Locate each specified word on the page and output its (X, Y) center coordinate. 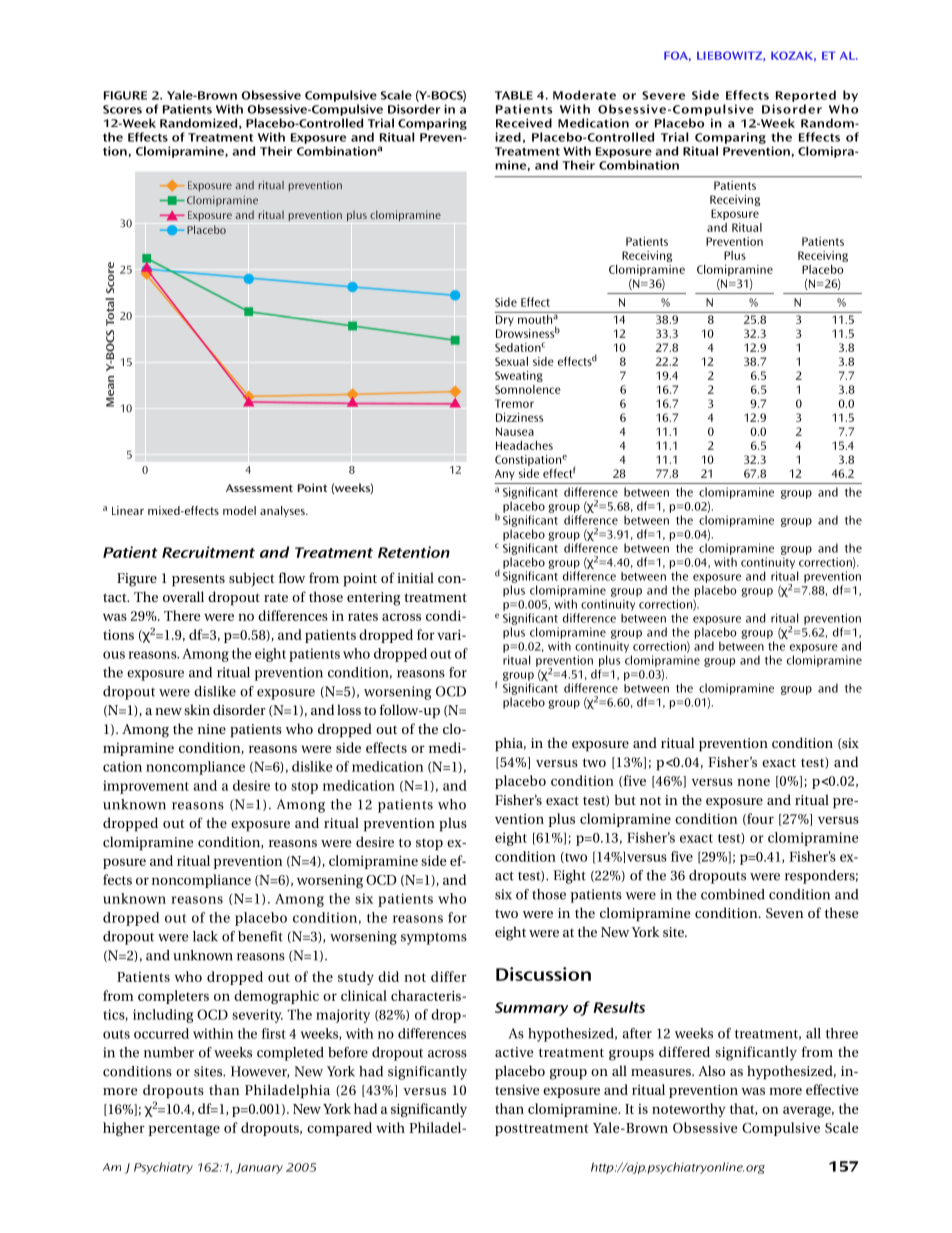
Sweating (519, 376)
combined (733, 894)
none (753, 782)
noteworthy (689, 1110)
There (182, 615)
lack (205, 936)
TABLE (514, 95)
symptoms (434, 939)
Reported (806, 96)
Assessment (259, 488)
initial (415, 577)
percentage (184, 1130)
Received (524, 123)
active (514, 1052)
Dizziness (519, 417)
